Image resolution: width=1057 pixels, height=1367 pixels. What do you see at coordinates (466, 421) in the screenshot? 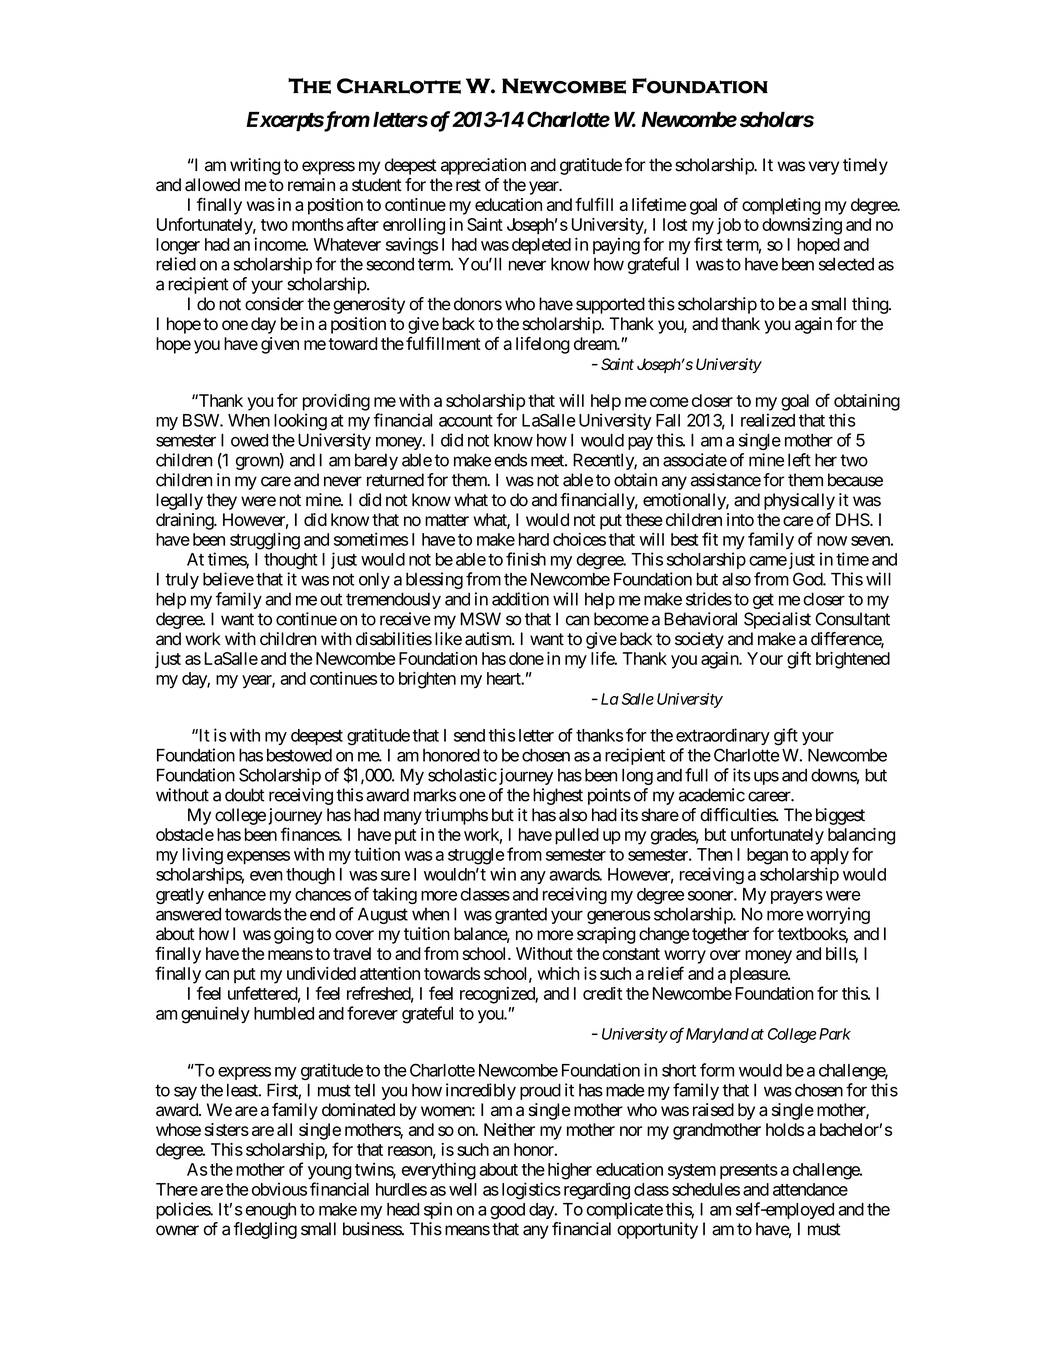
I see `account` at bounding box center [466, 421].
